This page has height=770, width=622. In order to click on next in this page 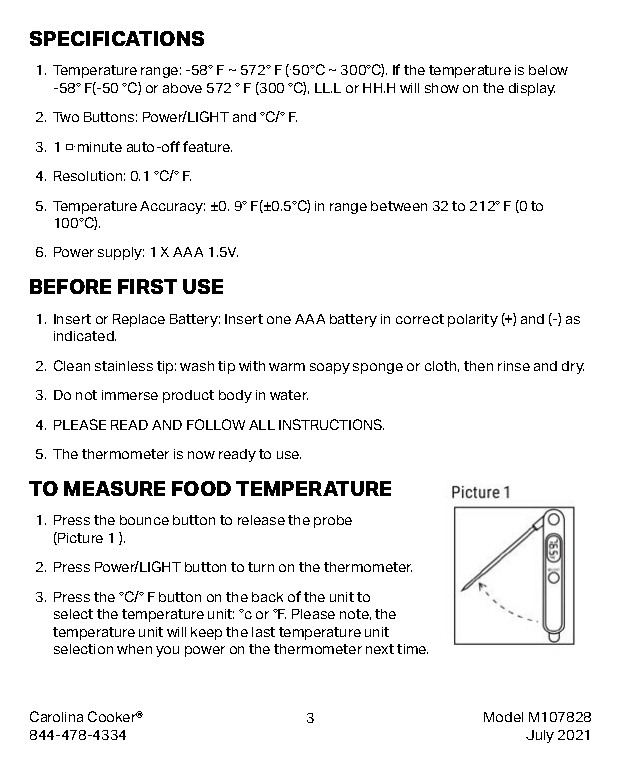, I will do `click(380, 649)`.
